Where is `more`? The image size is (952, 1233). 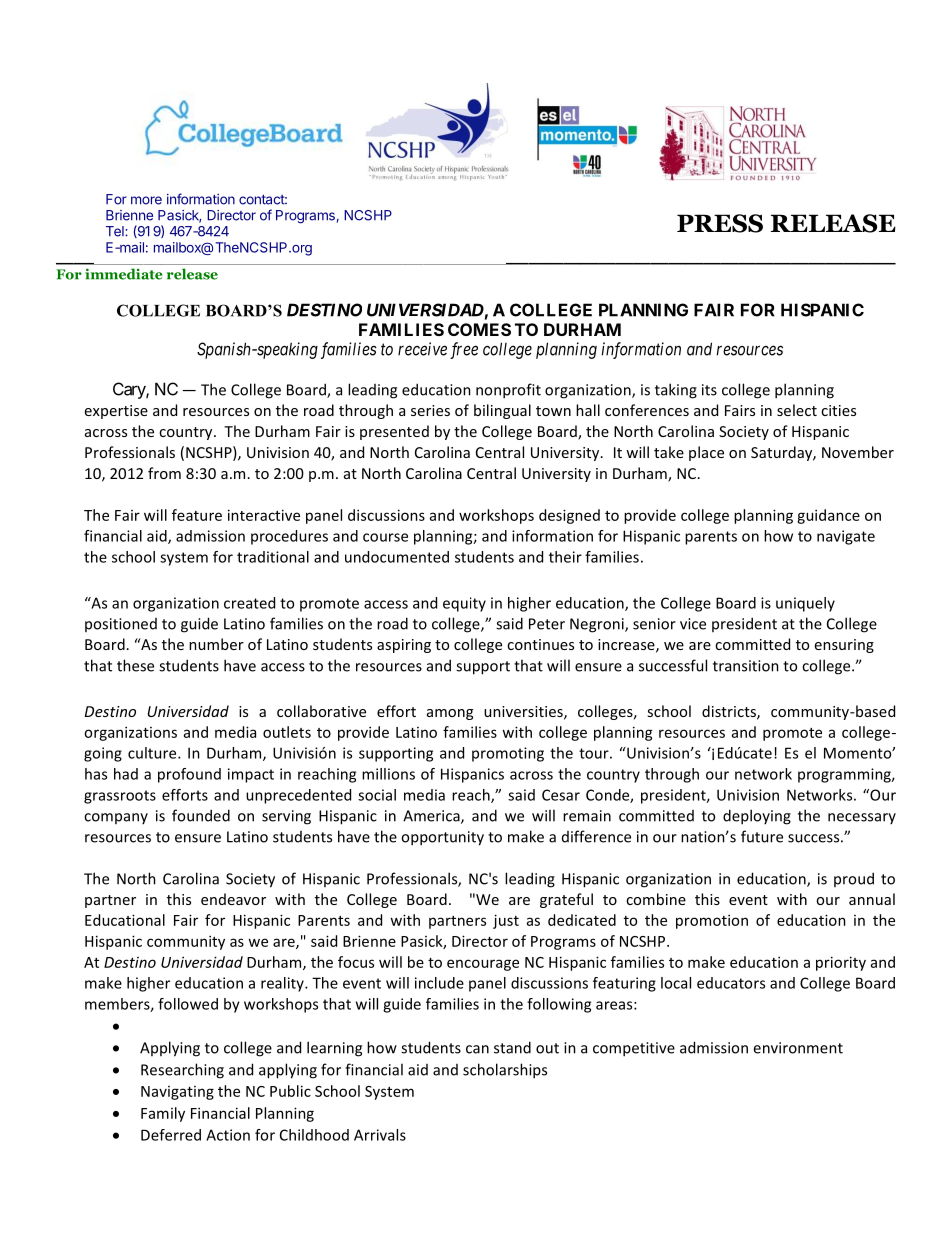
more is located at coordinates (146, 200).
